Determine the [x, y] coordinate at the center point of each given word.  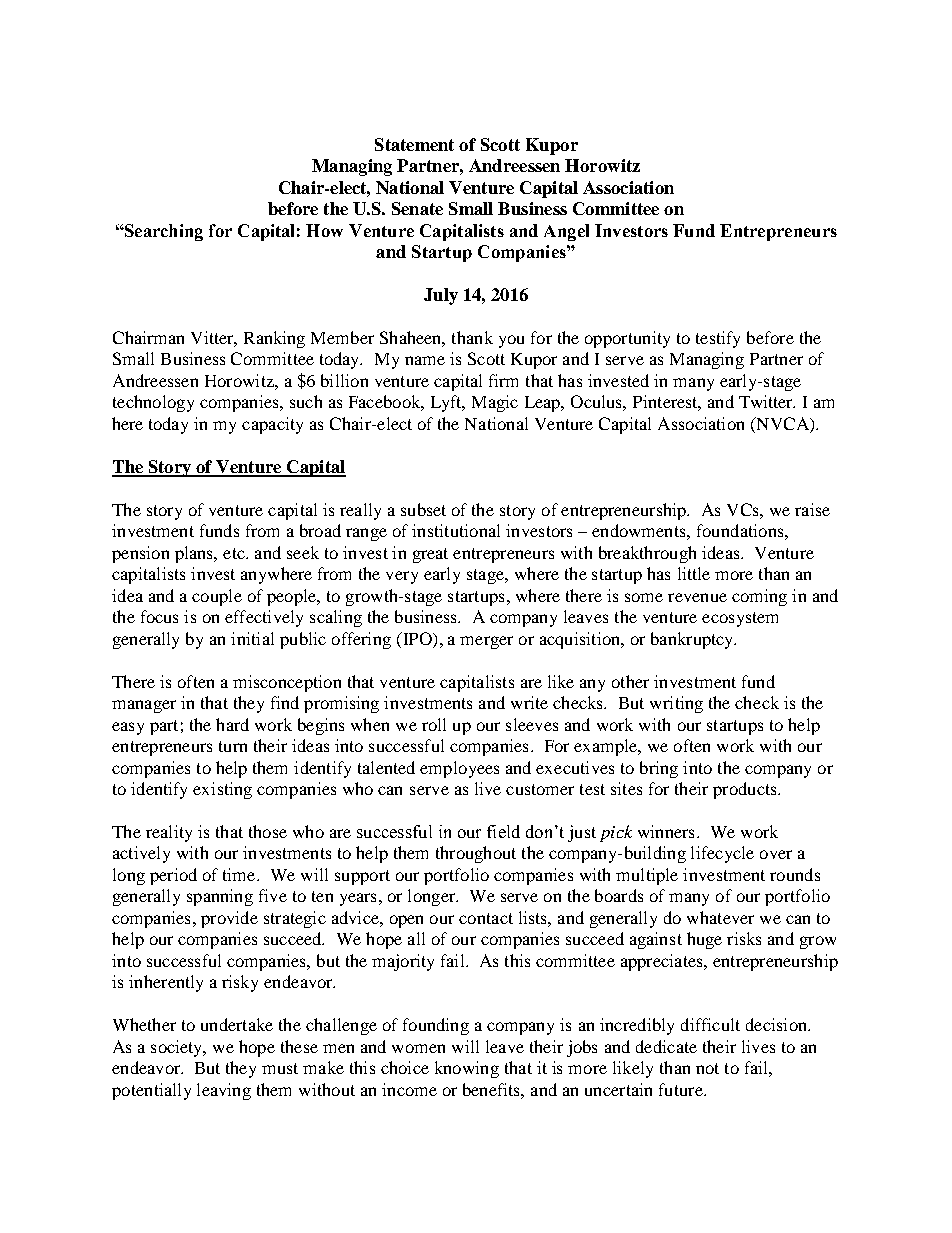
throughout [476, 854]
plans [195, 554]
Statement [414, 144]
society [178, 1048]
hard [232, 724]
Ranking [274, 339]
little [694, 573]
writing [676, 704]
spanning [220, 897]
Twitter [767, 401]
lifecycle [722, 854]
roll [434, 724]
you [511, 341]
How [324, 230]
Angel [566, 232]
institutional [456, 530]
